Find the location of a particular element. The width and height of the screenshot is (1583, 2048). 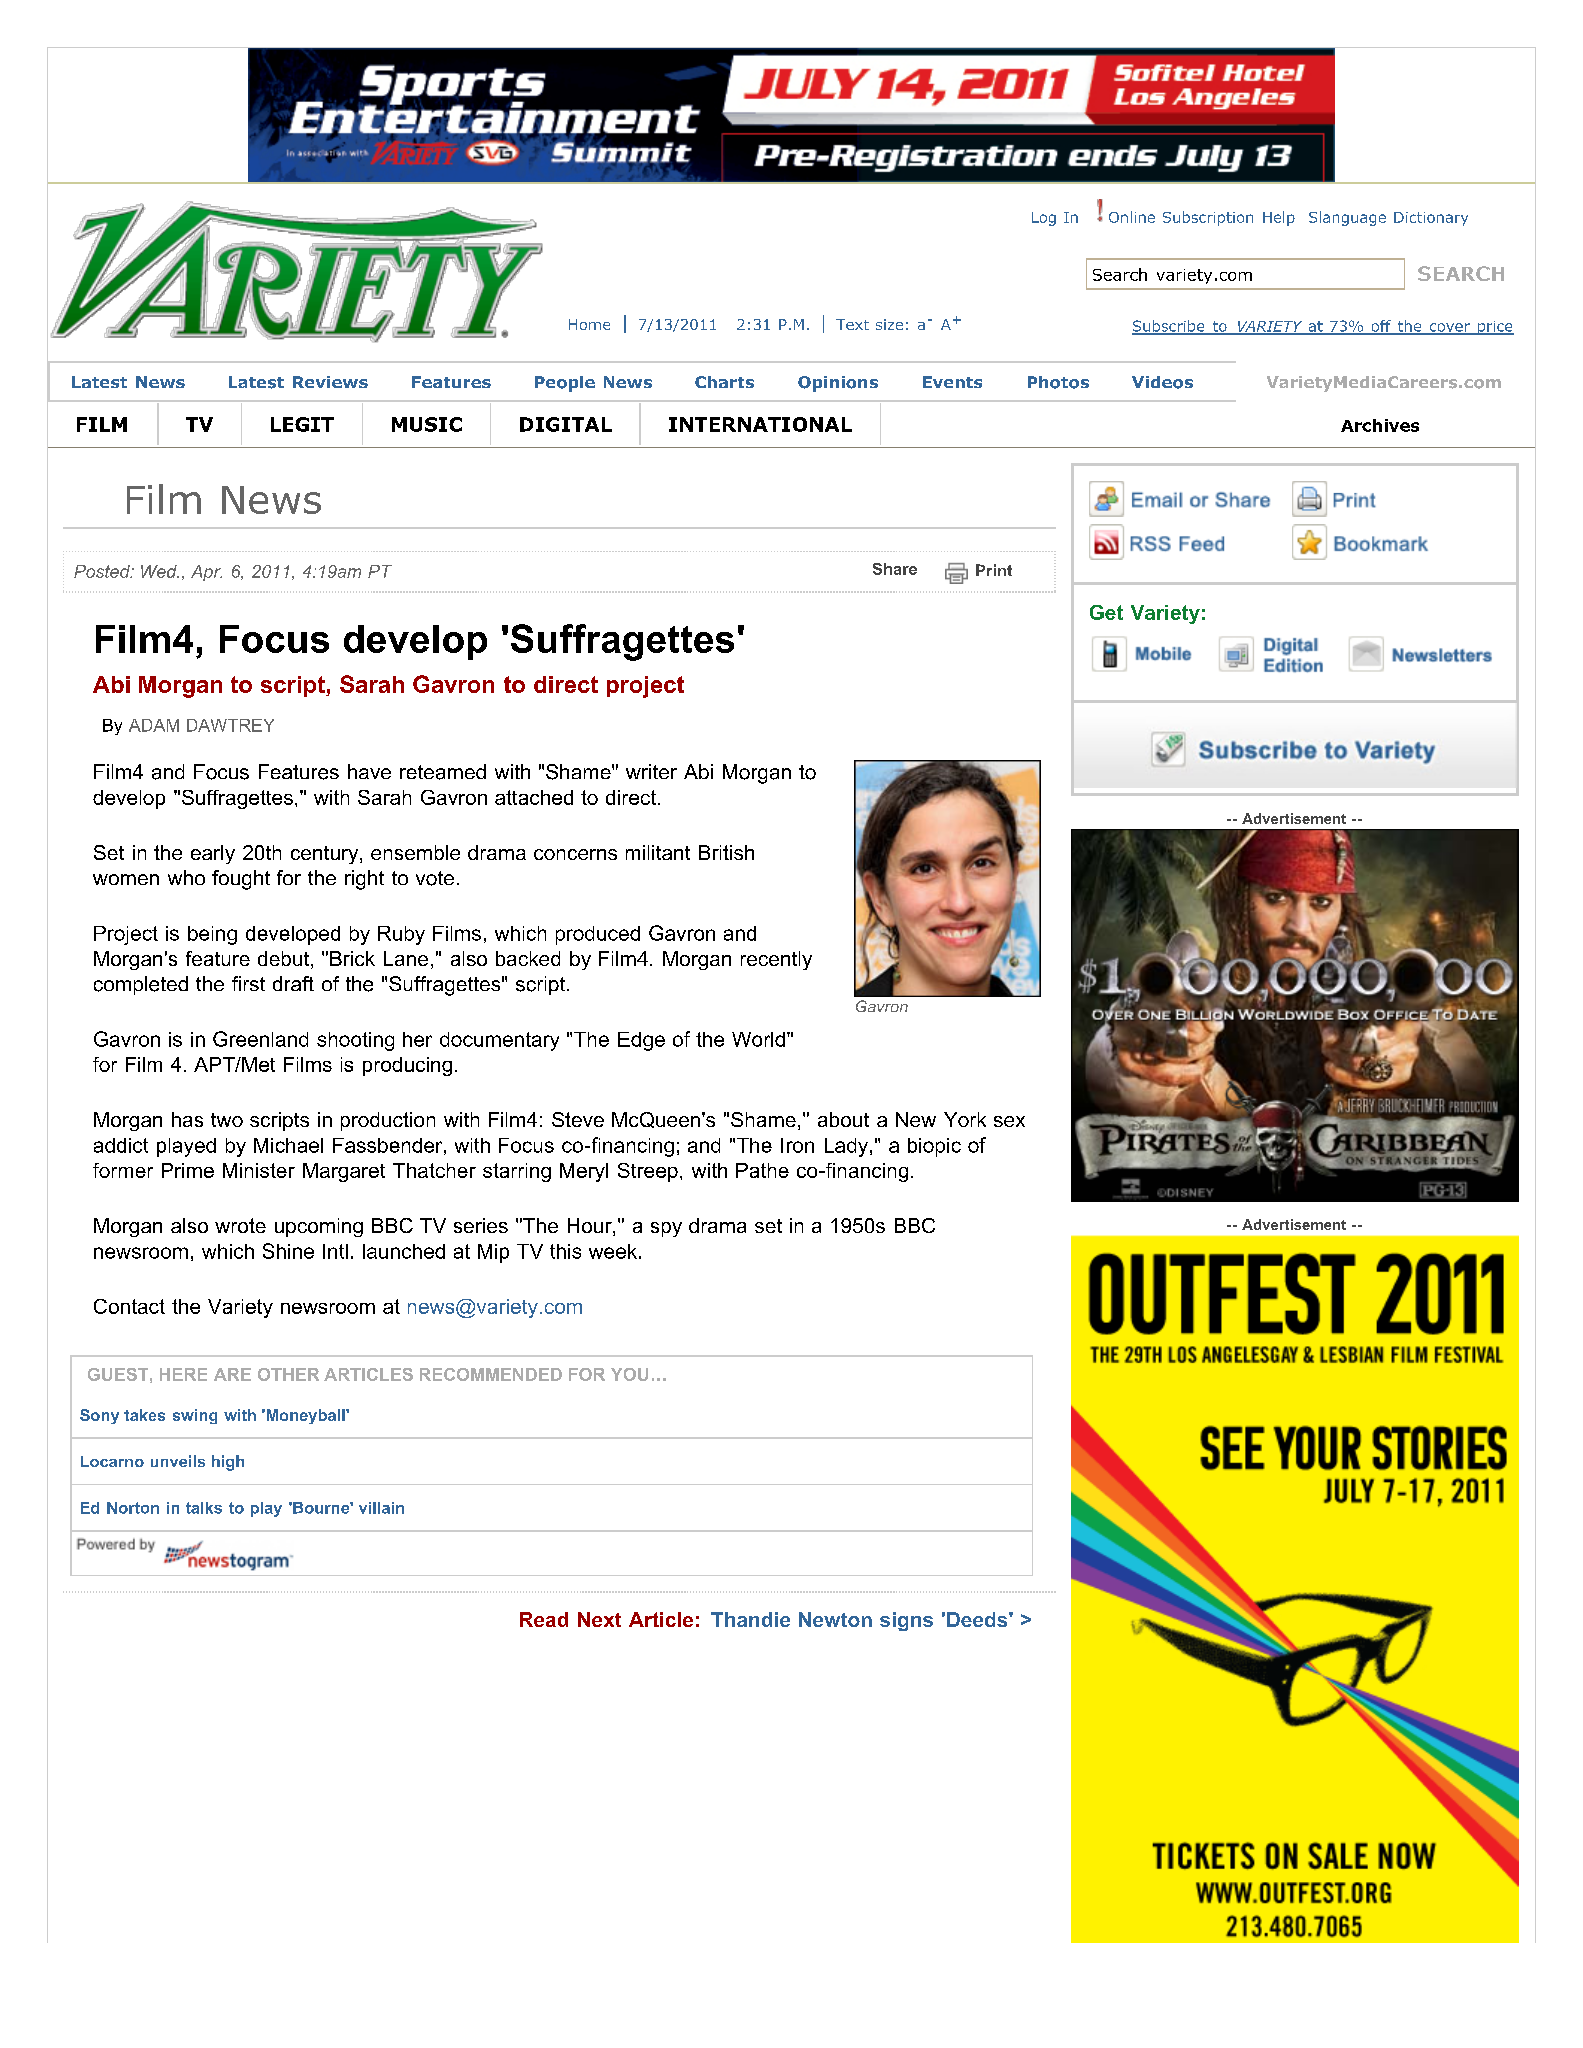

being is located at coordinates (212, 935).
